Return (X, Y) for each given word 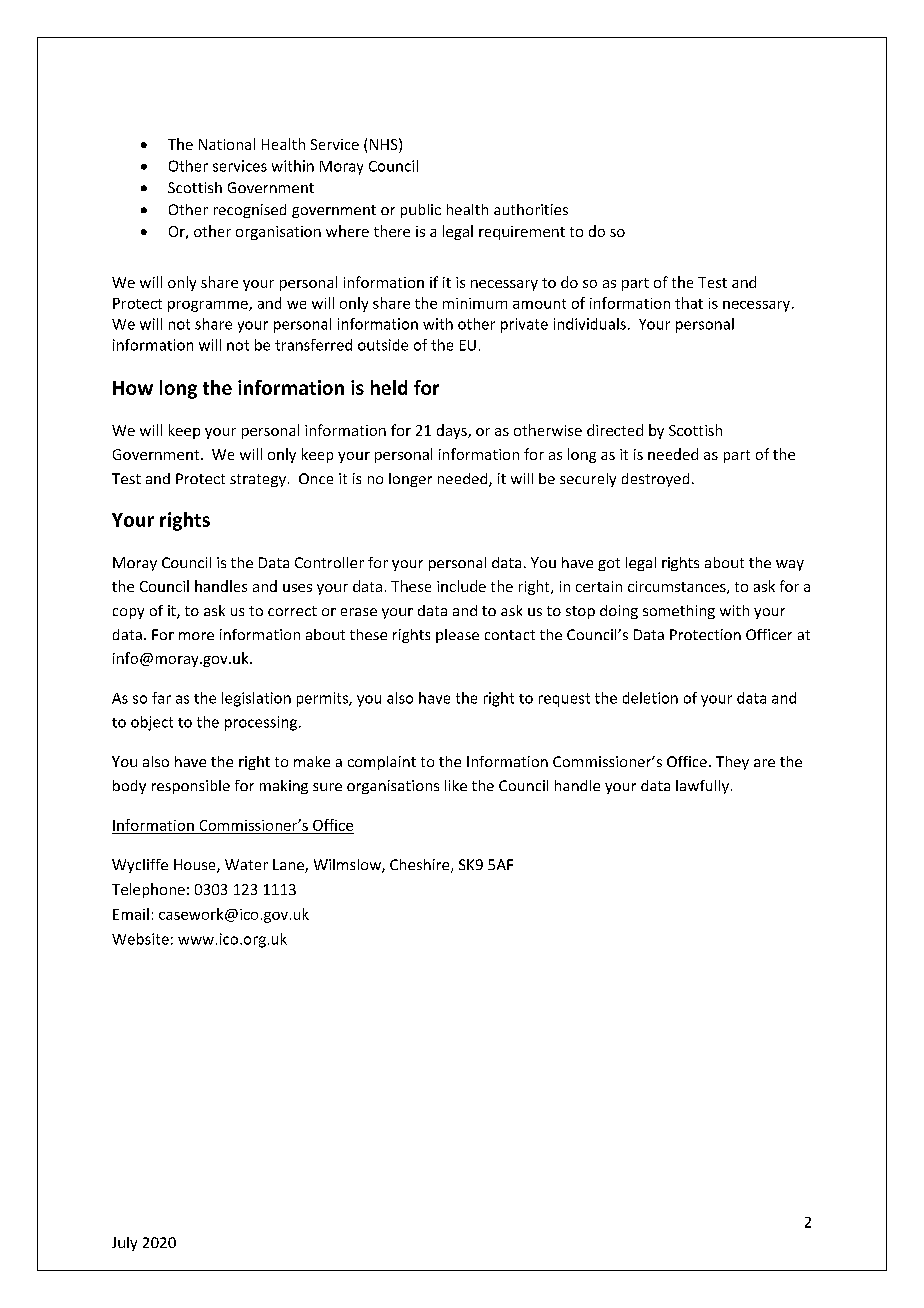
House (196, 866)
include (461, 586)
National (227, 144)
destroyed (655, 480)
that (689, 303)
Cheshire (421, 866)
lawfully (702, 787)
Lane (289, 866)
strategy (258, 480)
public (421, 211)
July (124, 1244)
